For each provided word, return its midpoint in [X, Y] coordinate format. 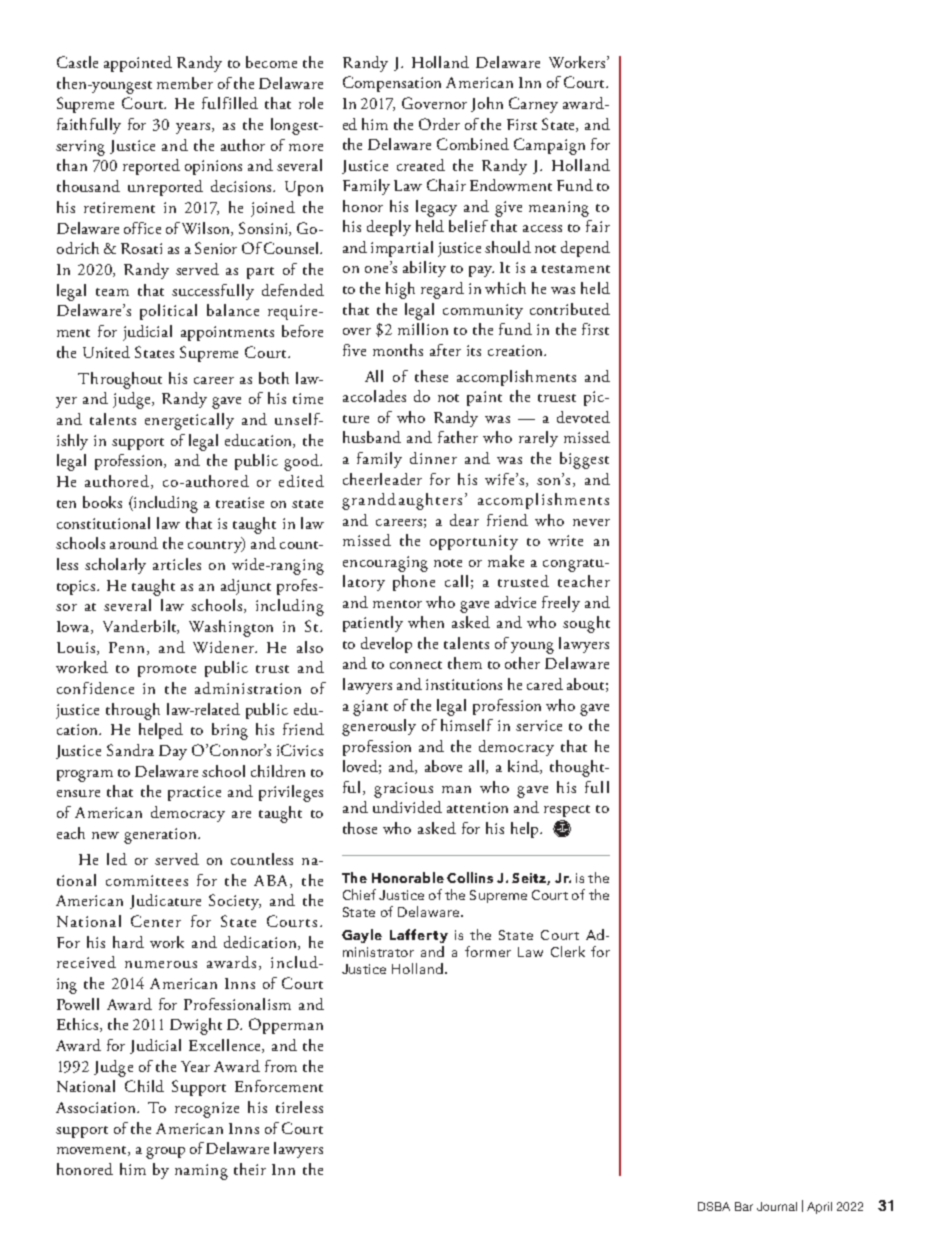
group [165, 1153]
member [185, 83]
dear [464, 520]
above [443, 766]
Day [173, 752]
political [168, 312]
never [591, 522]
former [488, 951]
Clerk [568, 951]
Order [439, 124]
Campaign [549, 146]
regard [442, 290]
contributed [570, 309]
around [134, 543]
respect [567, 811]
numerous [161, 964]
